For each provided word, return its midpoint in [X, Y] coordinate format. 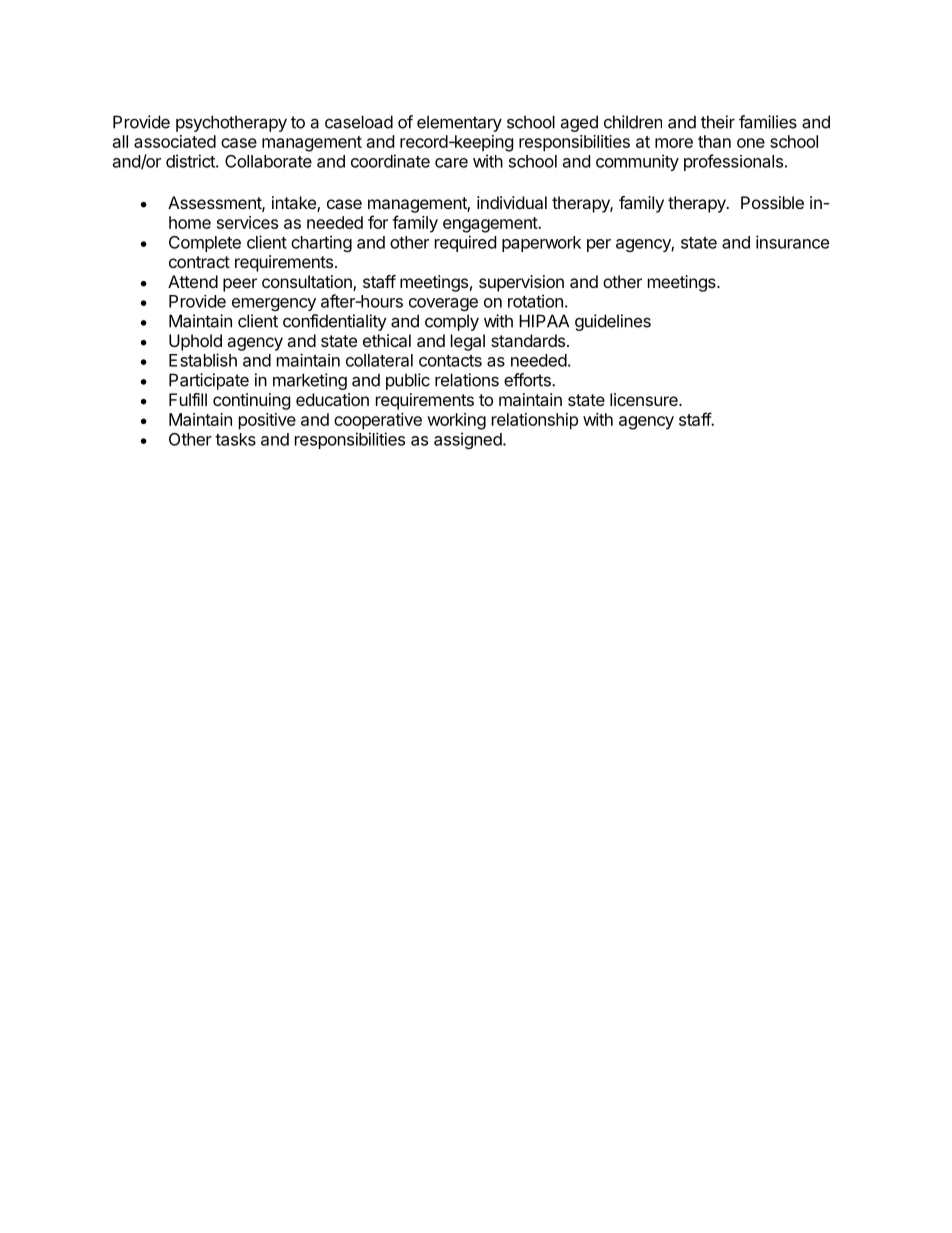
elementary [459, 123]
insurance [792, 242]
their [718, 122]
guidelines [613, 322]
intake [295, 204]
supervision [521, 283]
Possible [772, 202]
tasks [235, 439]
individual [512, 202]
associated [175, 141]
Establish [203, 360]
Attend [193, 281]
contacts [450, 361]
